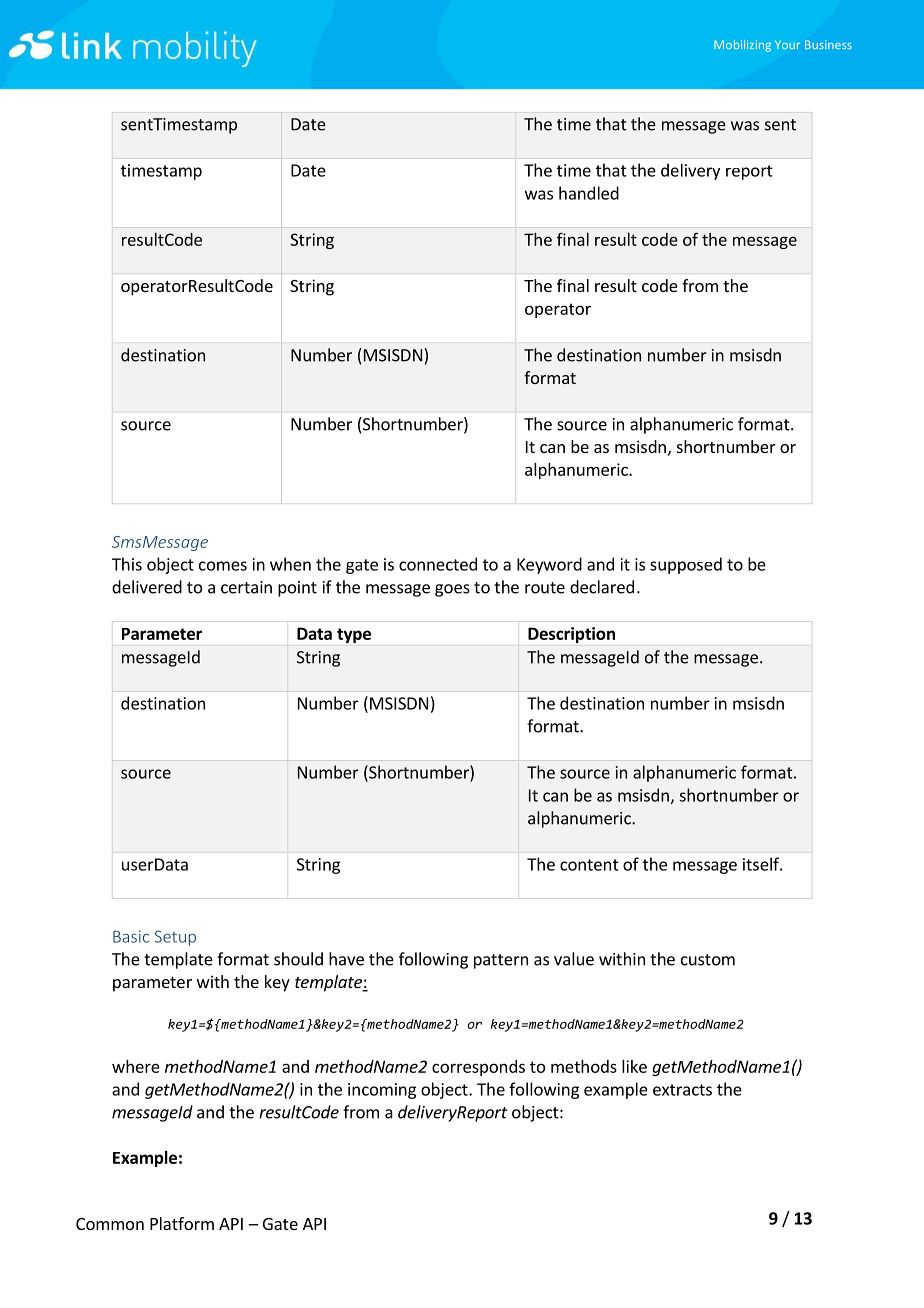  I want to click on comes, so click(223, 566).
